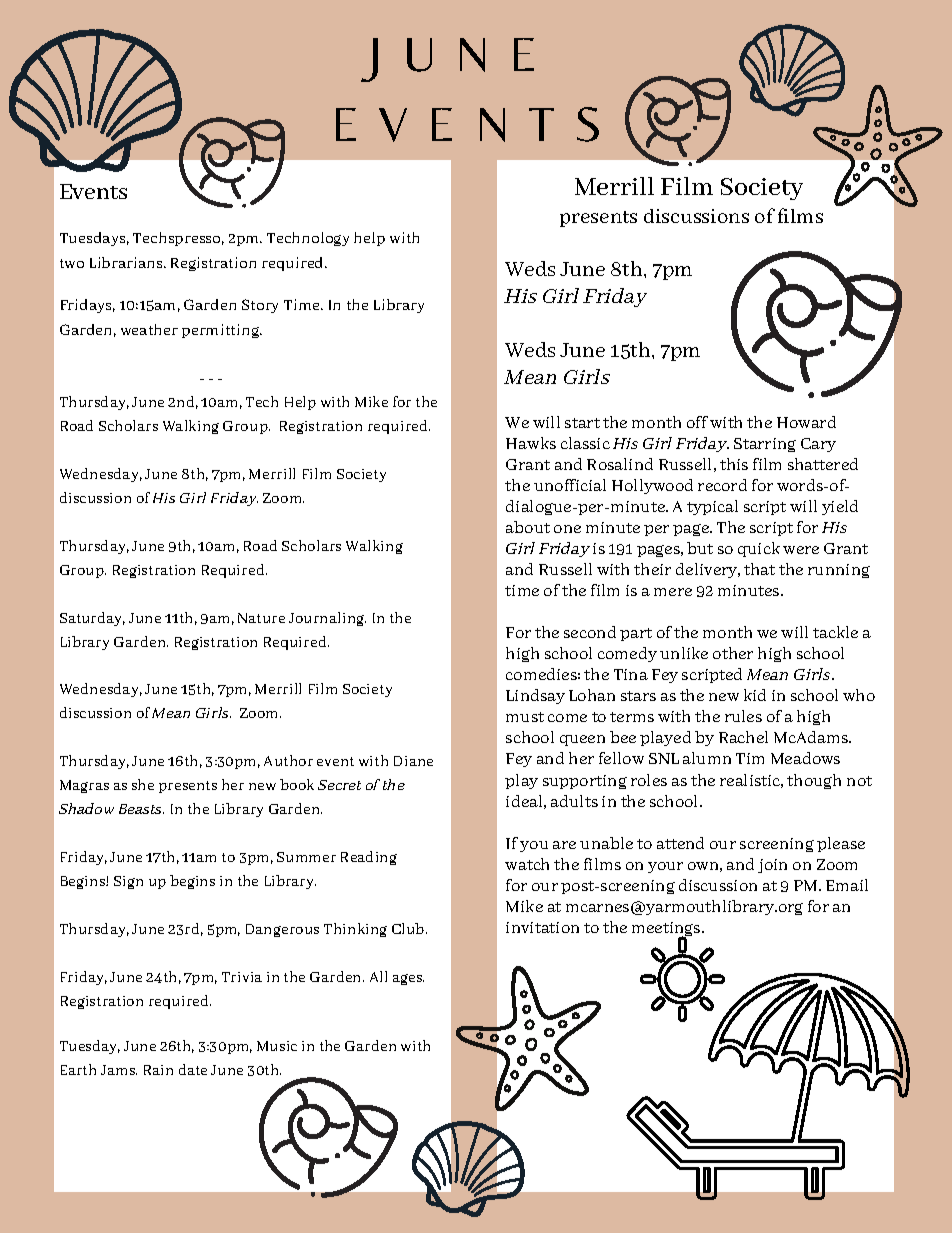  Describe the element at coordinates (158, 1070) in the image. I see `Rain` at that location.
